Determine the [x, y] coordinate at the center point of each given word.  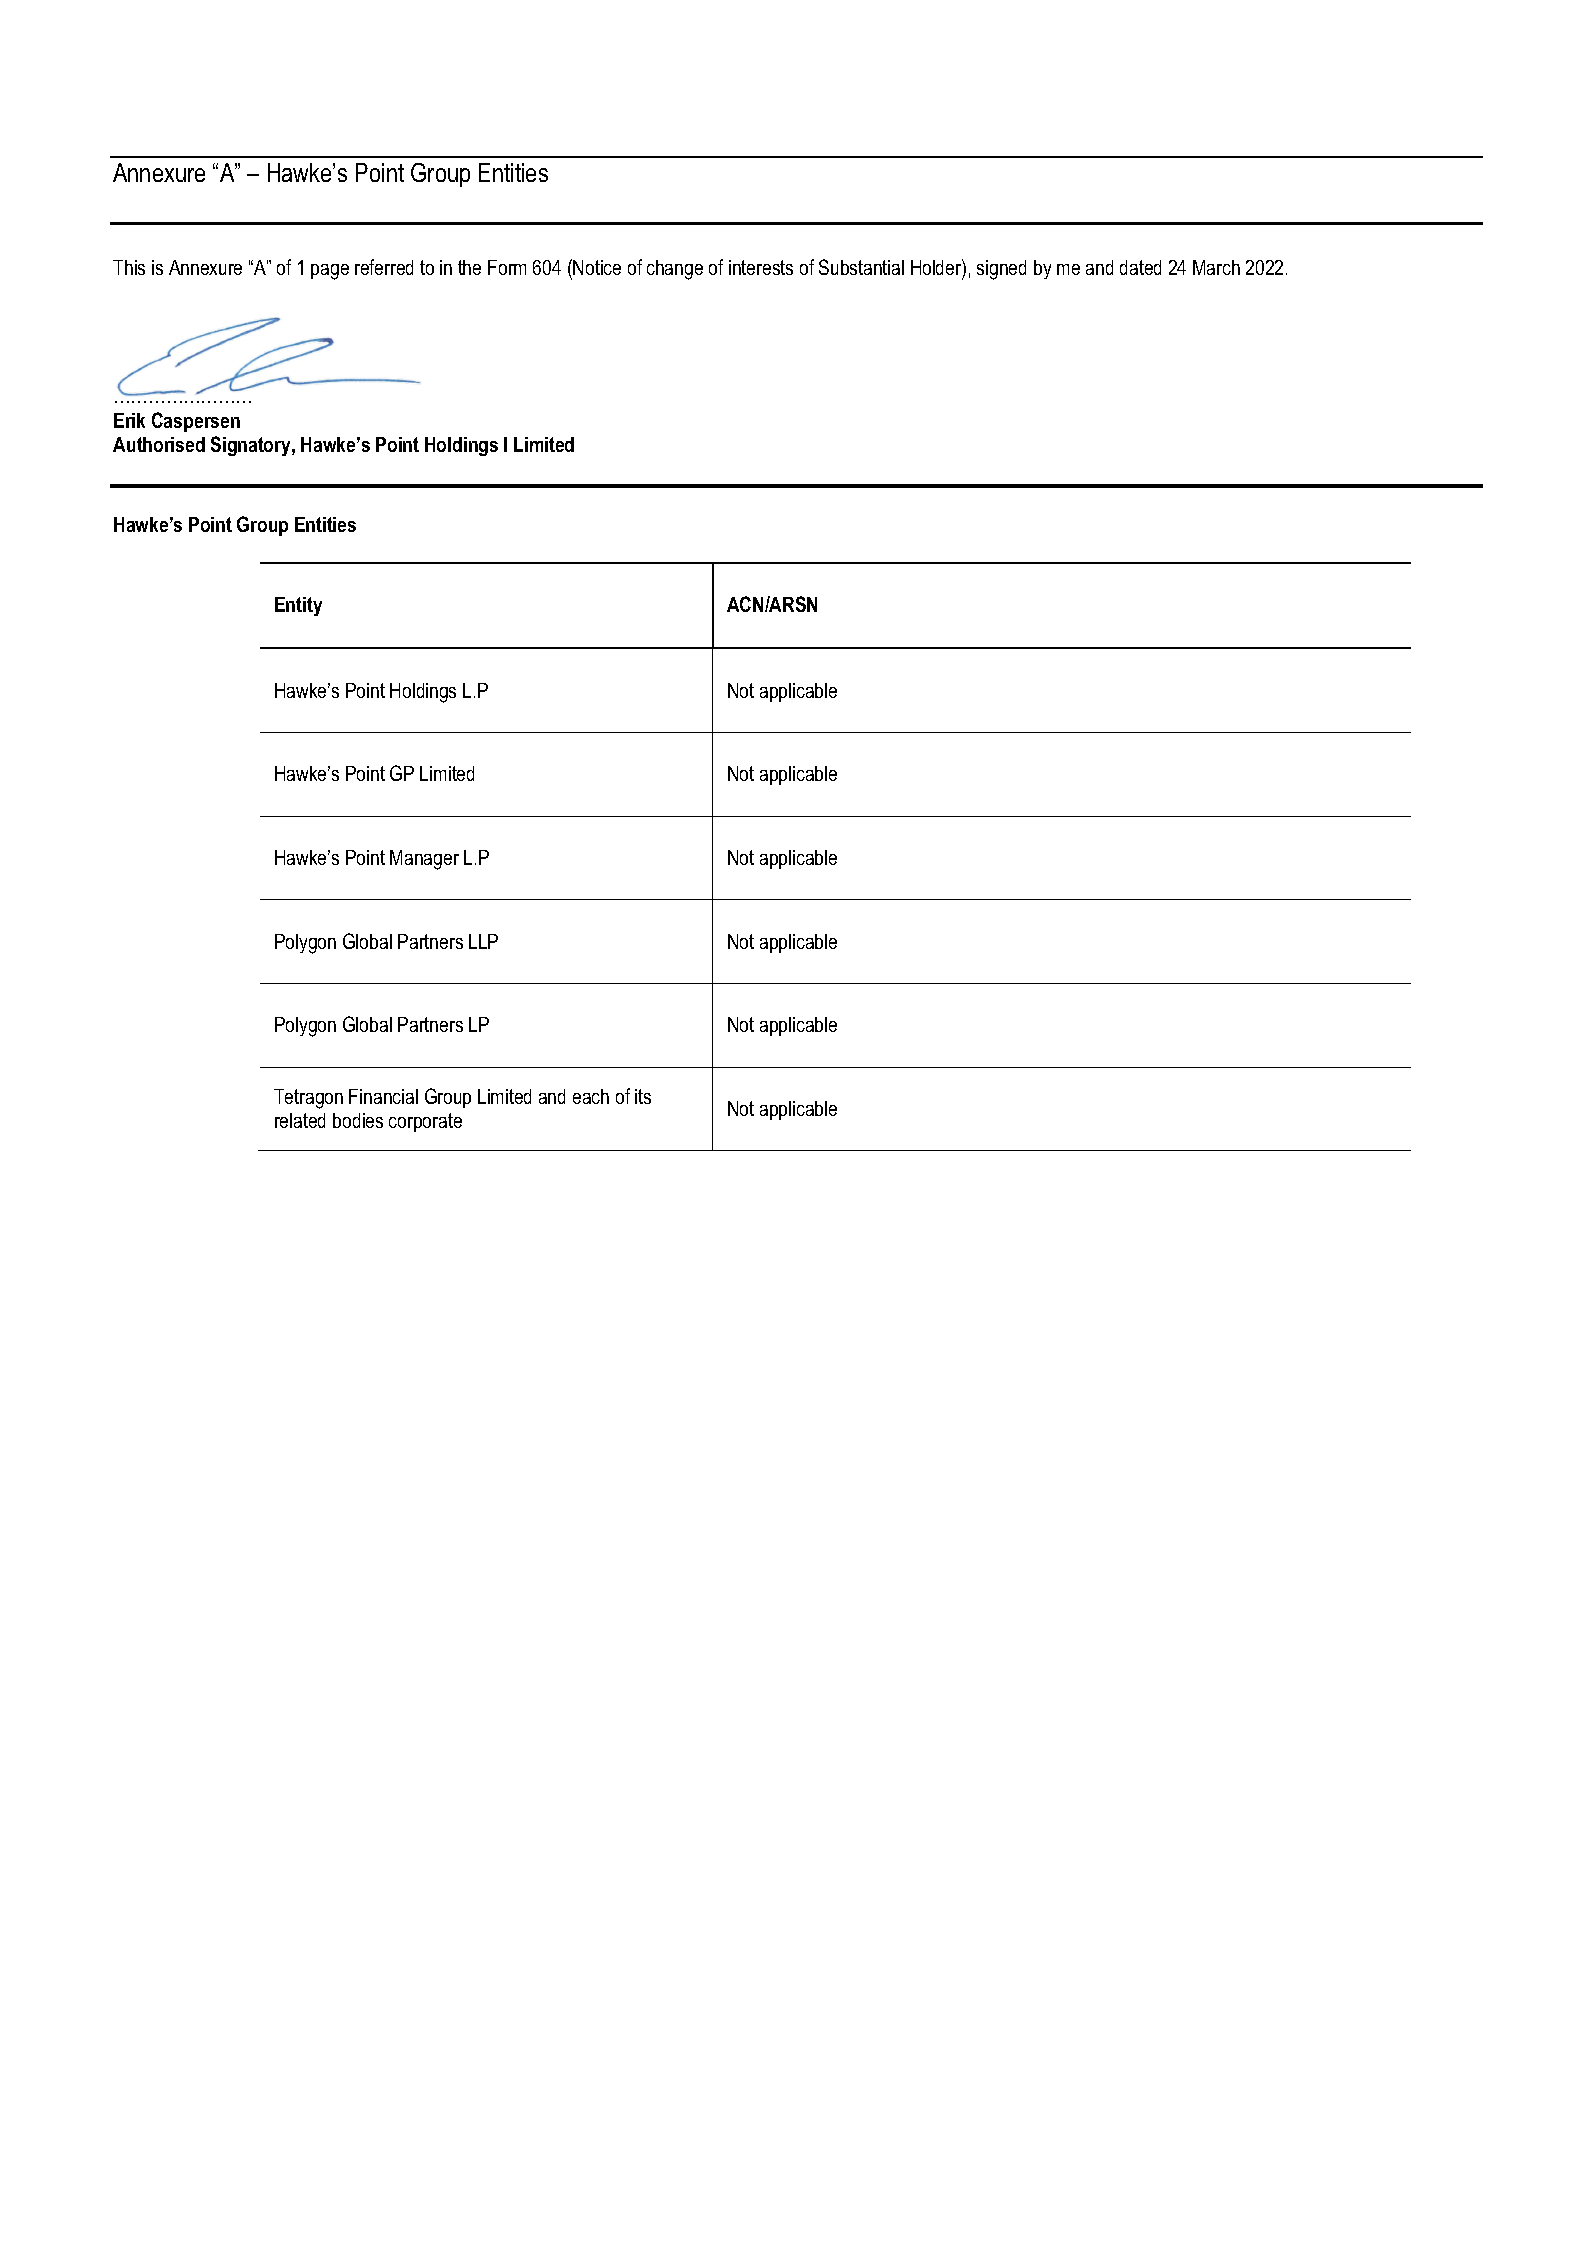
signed [1001, 270]
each [591, 1096]
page [330, 272]
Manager [424, 860]
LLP [483, 941]
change [675, 270]
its [643, 1096]
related [300, 1120]
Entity [298, 606]
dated [1140, 267]
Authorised [159, 444]
